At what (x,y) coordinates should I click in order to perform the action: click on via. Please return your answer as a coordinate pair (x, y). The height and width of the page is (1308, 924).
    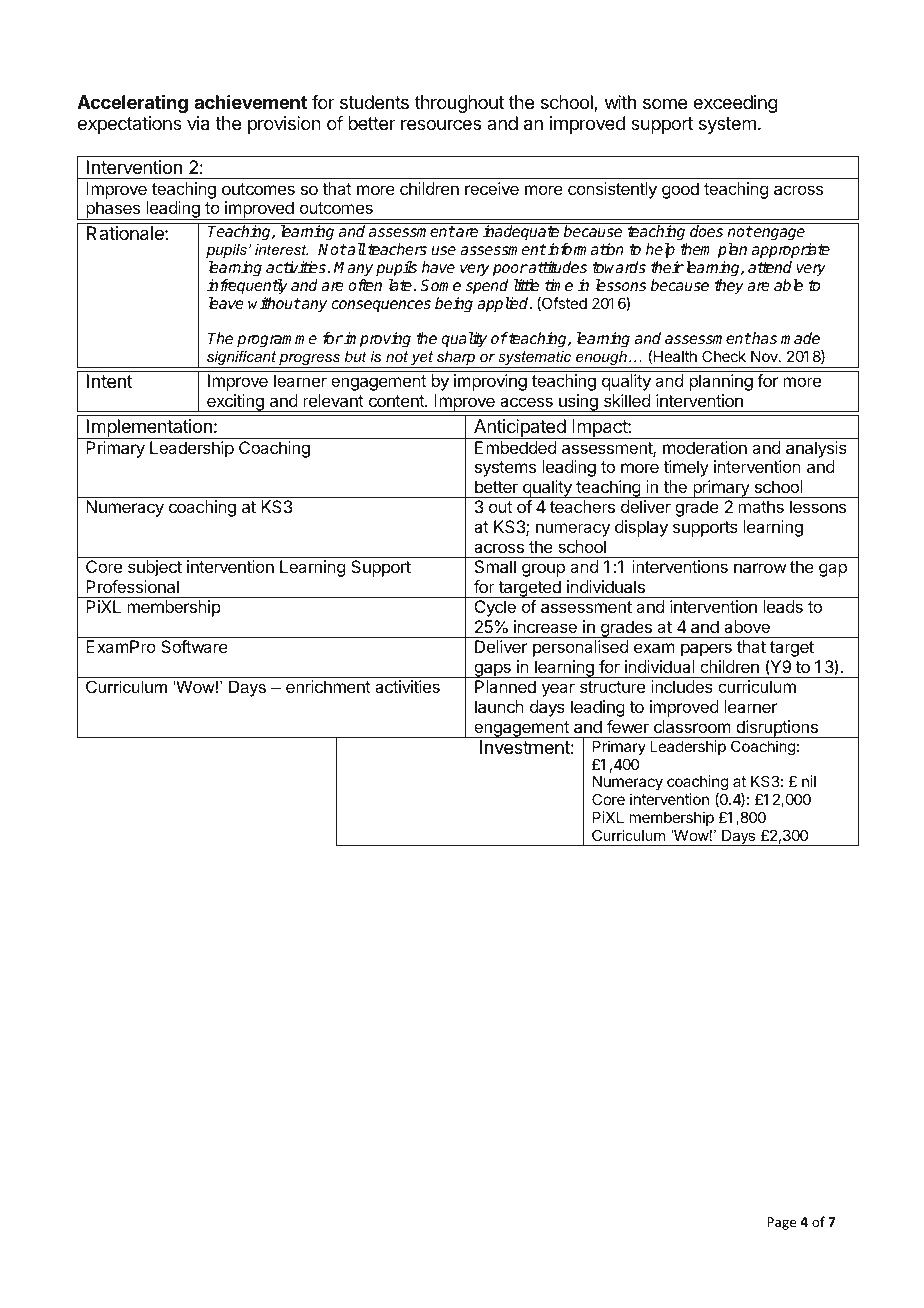
    Looking at the image, I should click on (198, 123).
